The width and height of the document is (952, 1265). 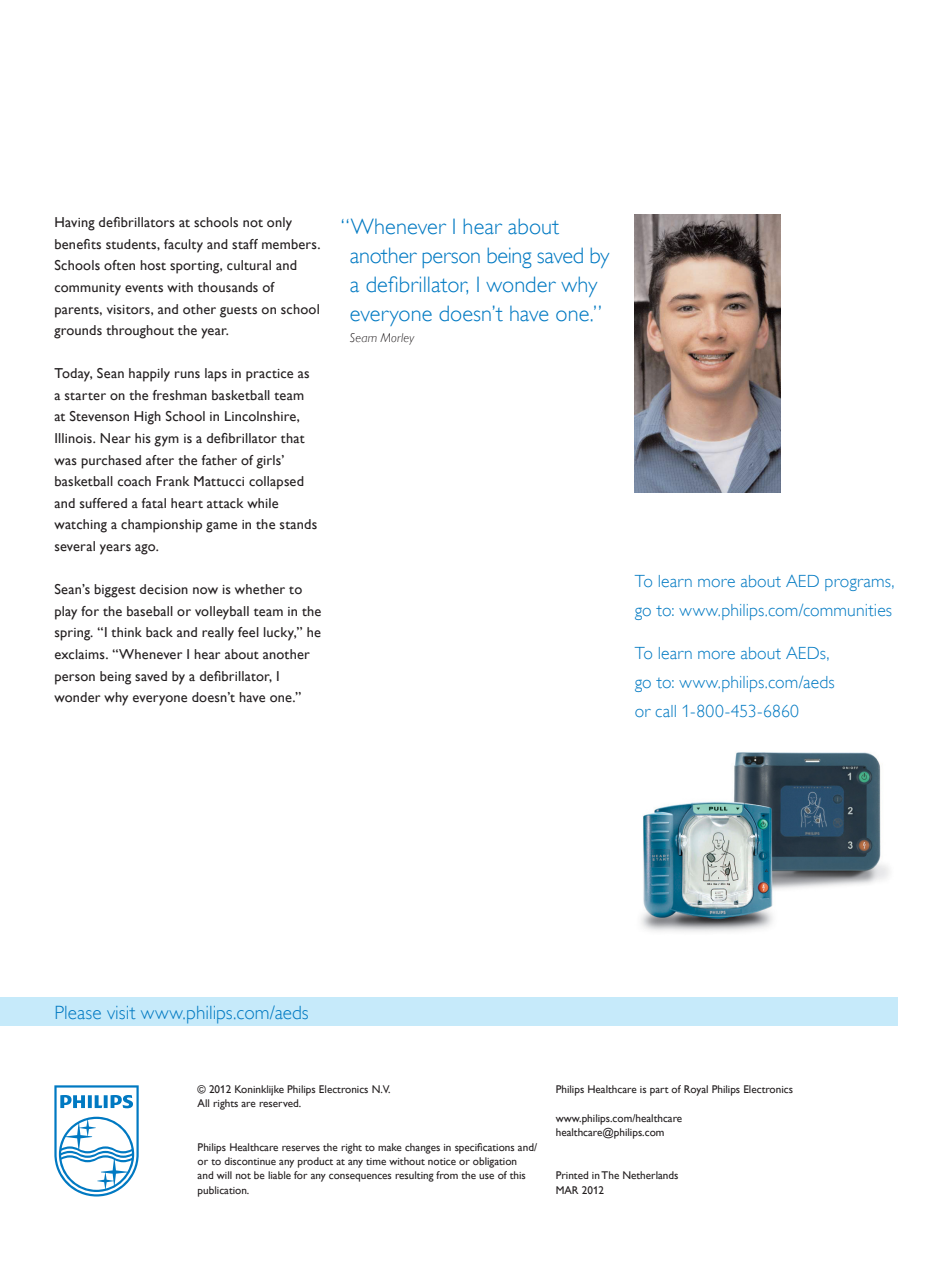 What do you see at coordinates (650, 1175) in the document?
I see `Netherlands` at bounding box center [650, 1175].
